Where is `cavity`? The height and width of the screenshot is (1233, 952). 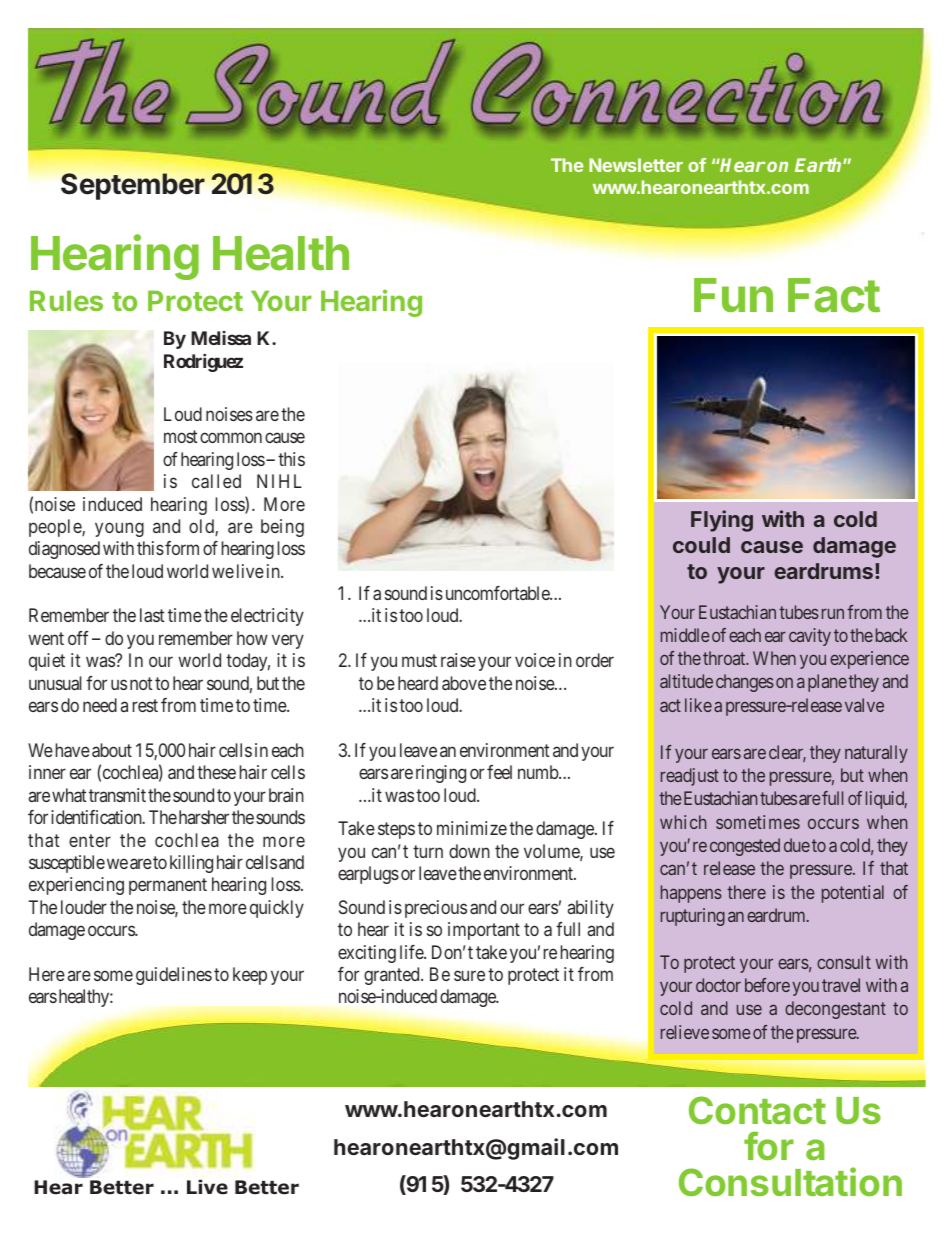 cavity is located at coordinates (810, 637).
